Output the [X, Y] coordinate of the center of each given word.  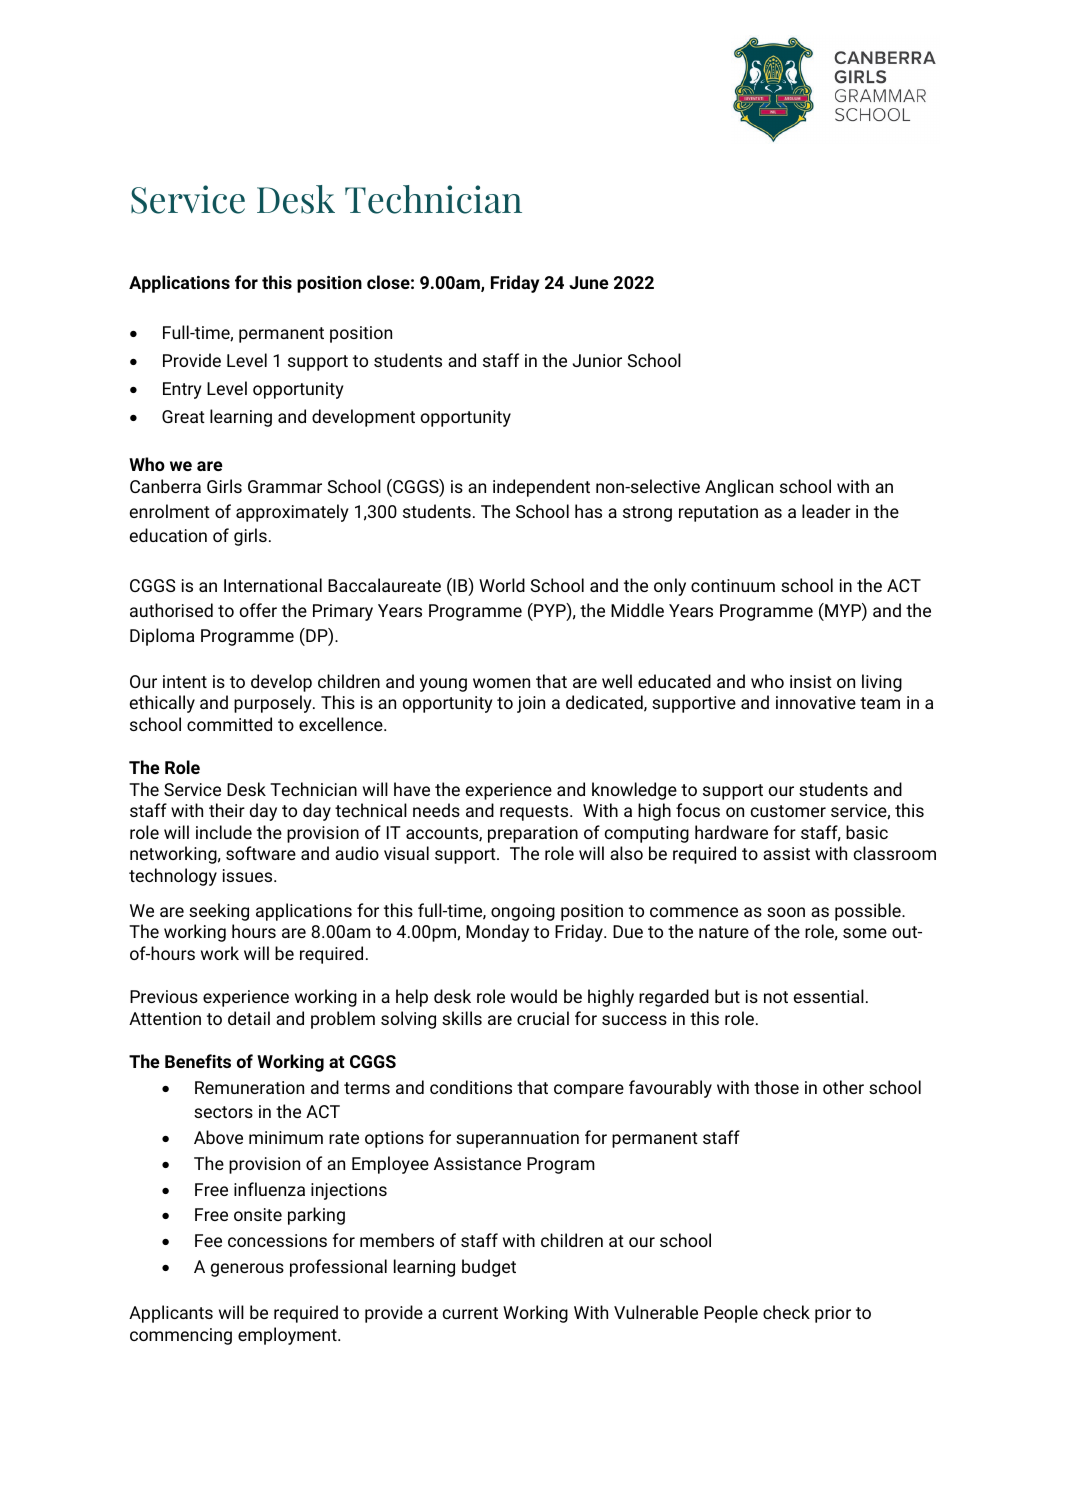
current [470, 1313]
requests [535, 813]
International [273, 585]
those [776, 1087]
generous [247, 1270]
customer [788, 811]
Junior [597, 360]
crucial [543, 1018]
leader [826, 511]
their [227, 810]
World [502, 585]
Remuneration [249, 1087]
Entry [182, 390]
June [589, 282]
